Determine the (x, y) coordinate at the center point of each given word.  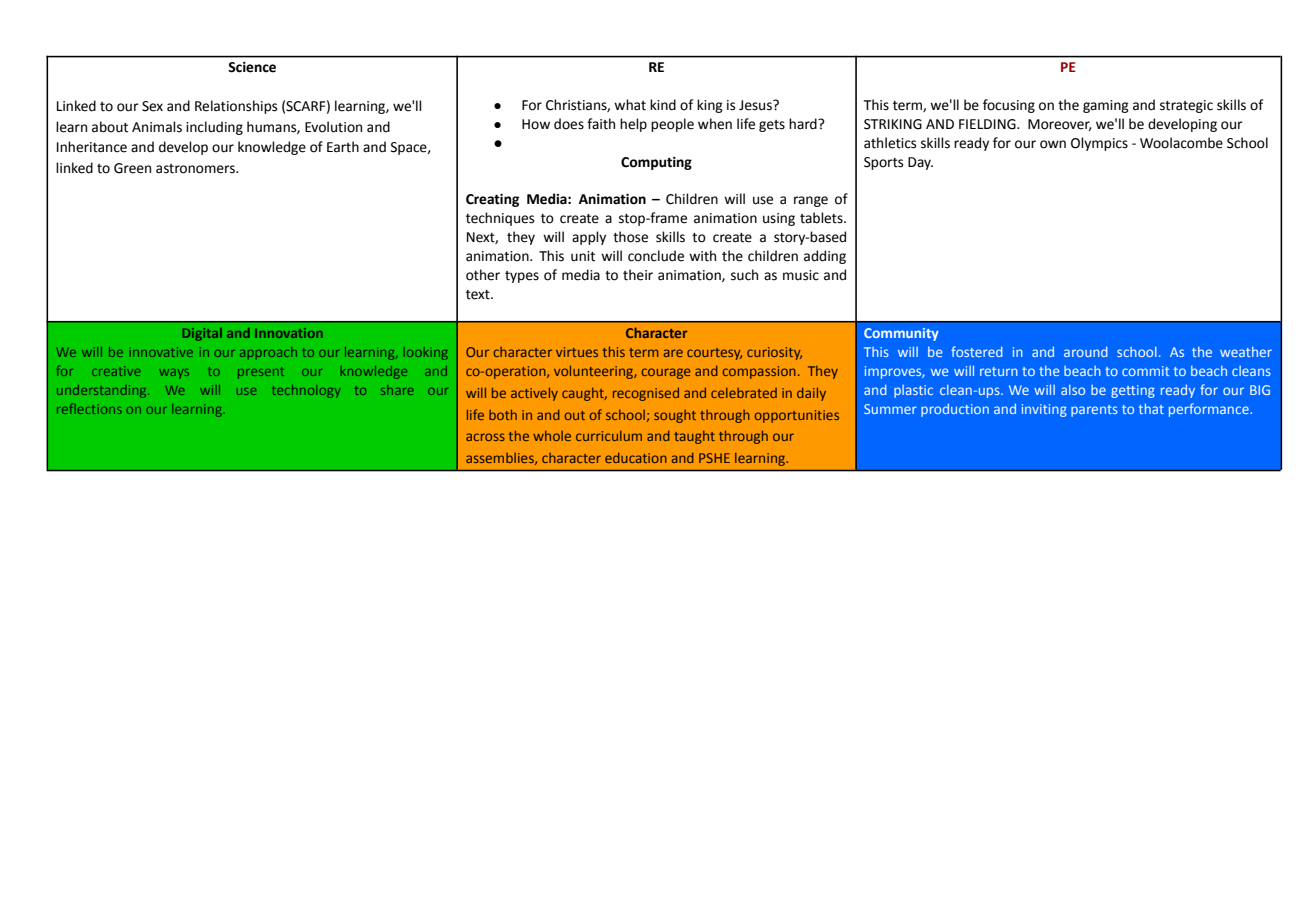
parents (1094, 411)
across (485, 437)
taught (694, 437)
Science (252, 67)
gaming (1106, 106)
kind (663, 105)
